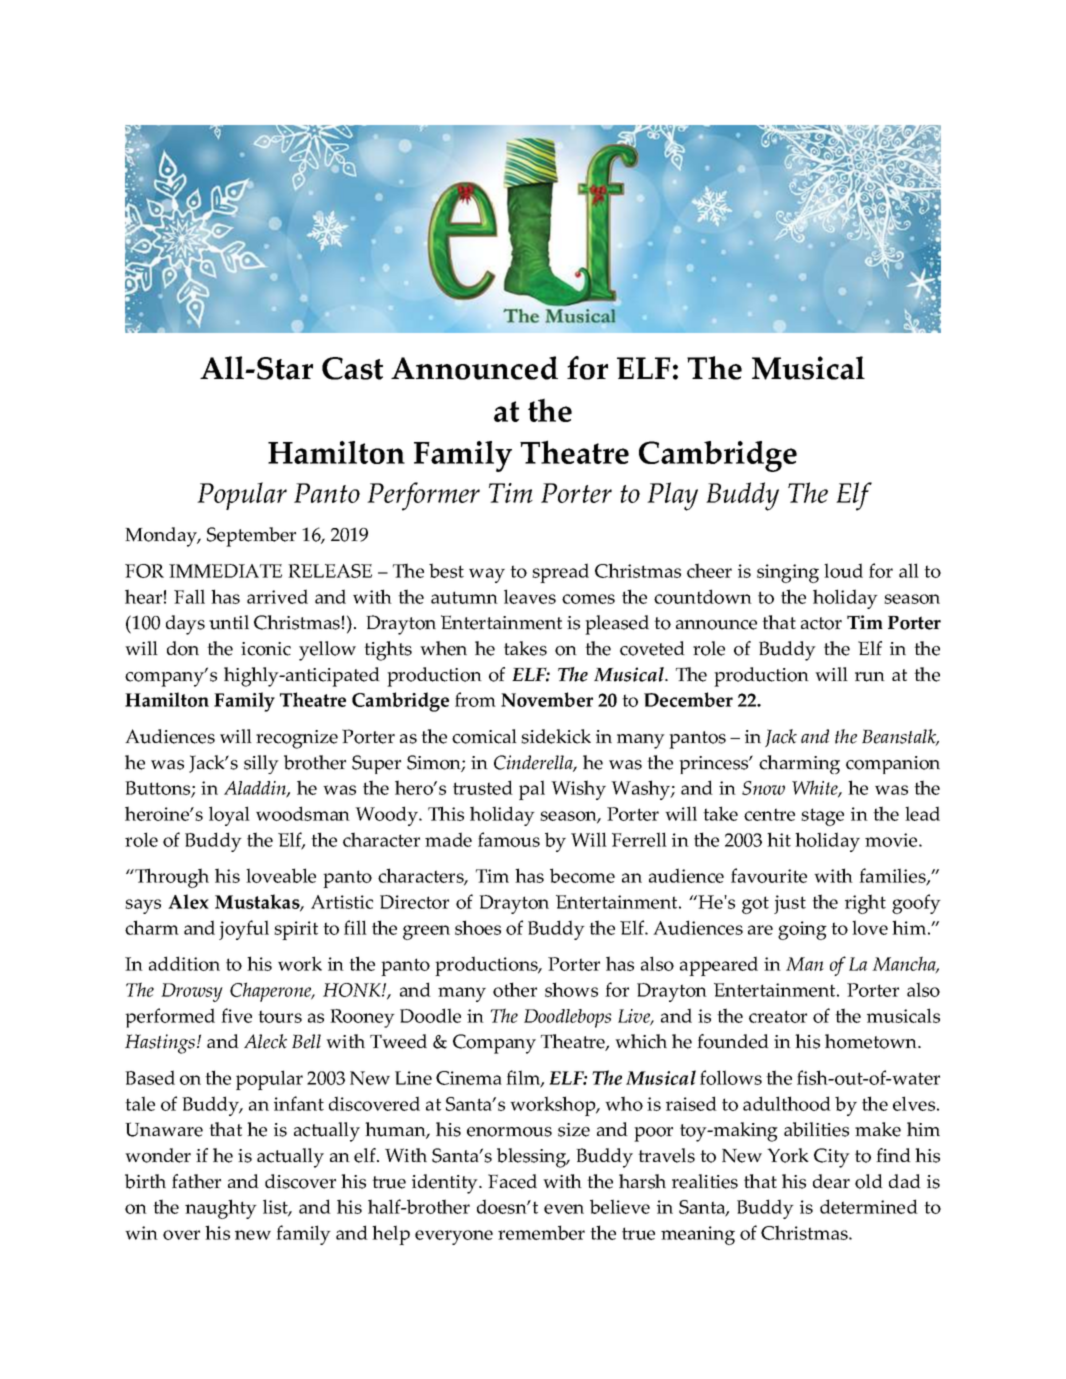 This screenshot has width=1066, height=1379. Describe the element at coordinates (564, 1209) in the screenshot. I see `even` at that location.
